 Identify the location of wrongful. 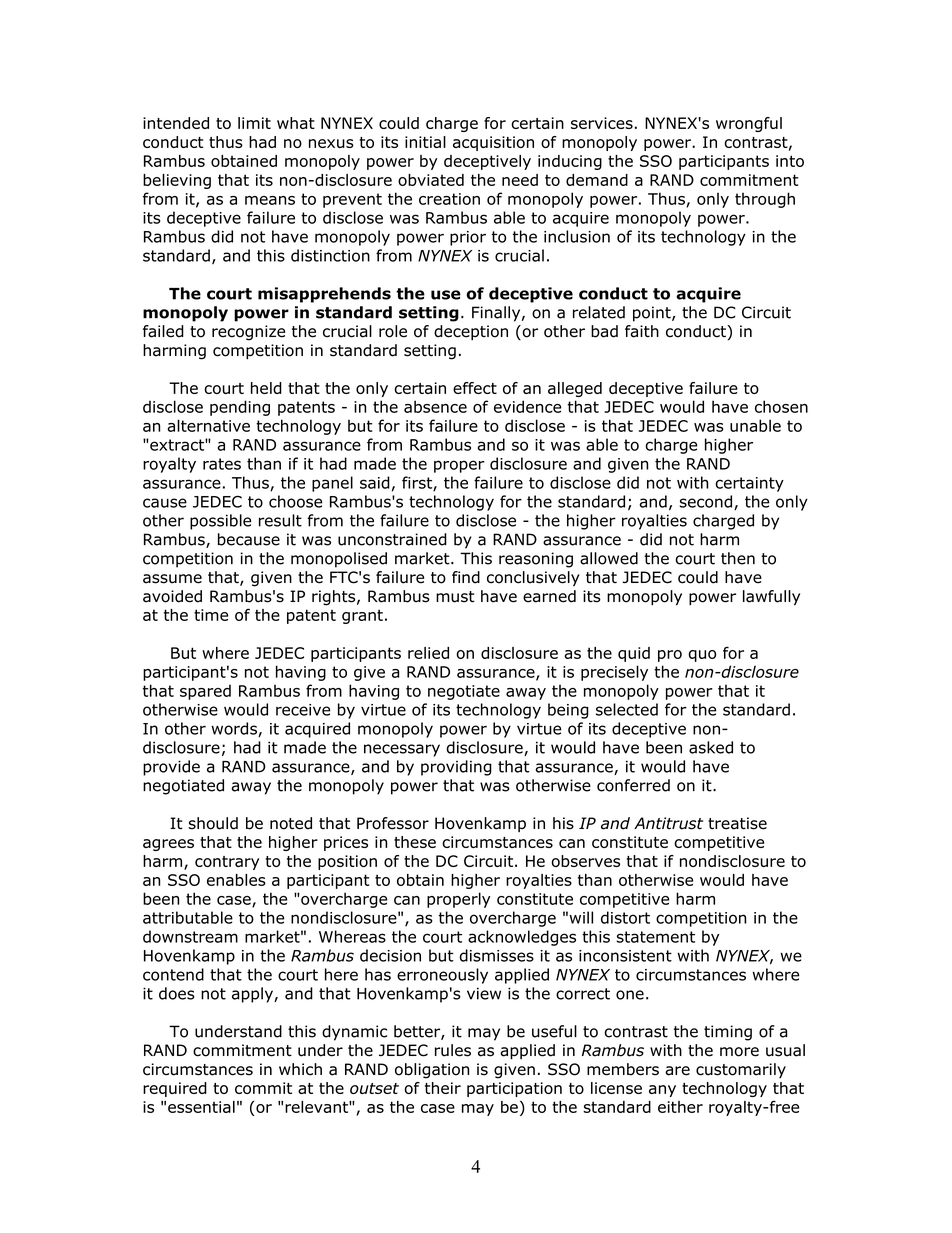
(749, 124).
